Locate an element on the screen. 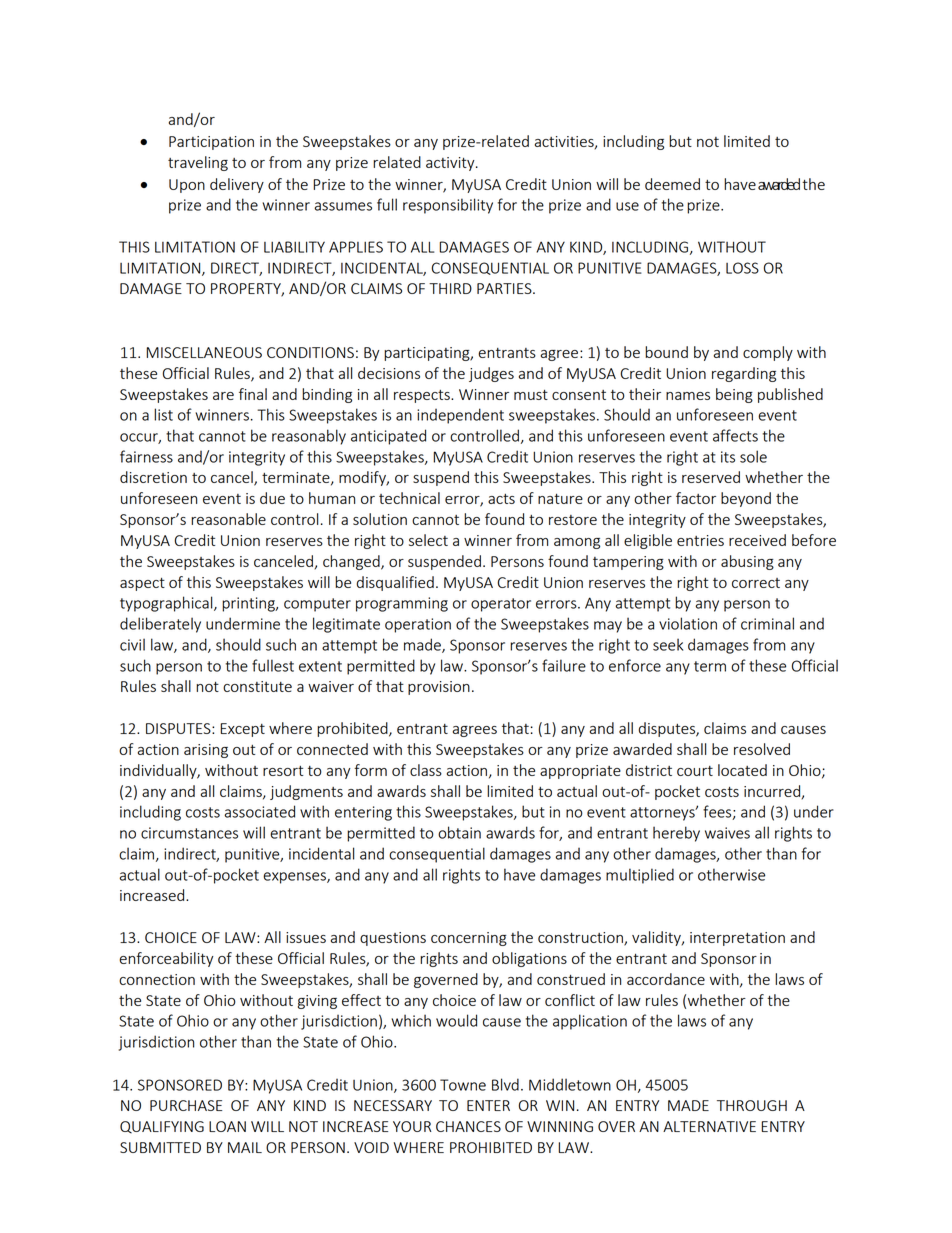  deemed is located at coordinates (672, 184).
